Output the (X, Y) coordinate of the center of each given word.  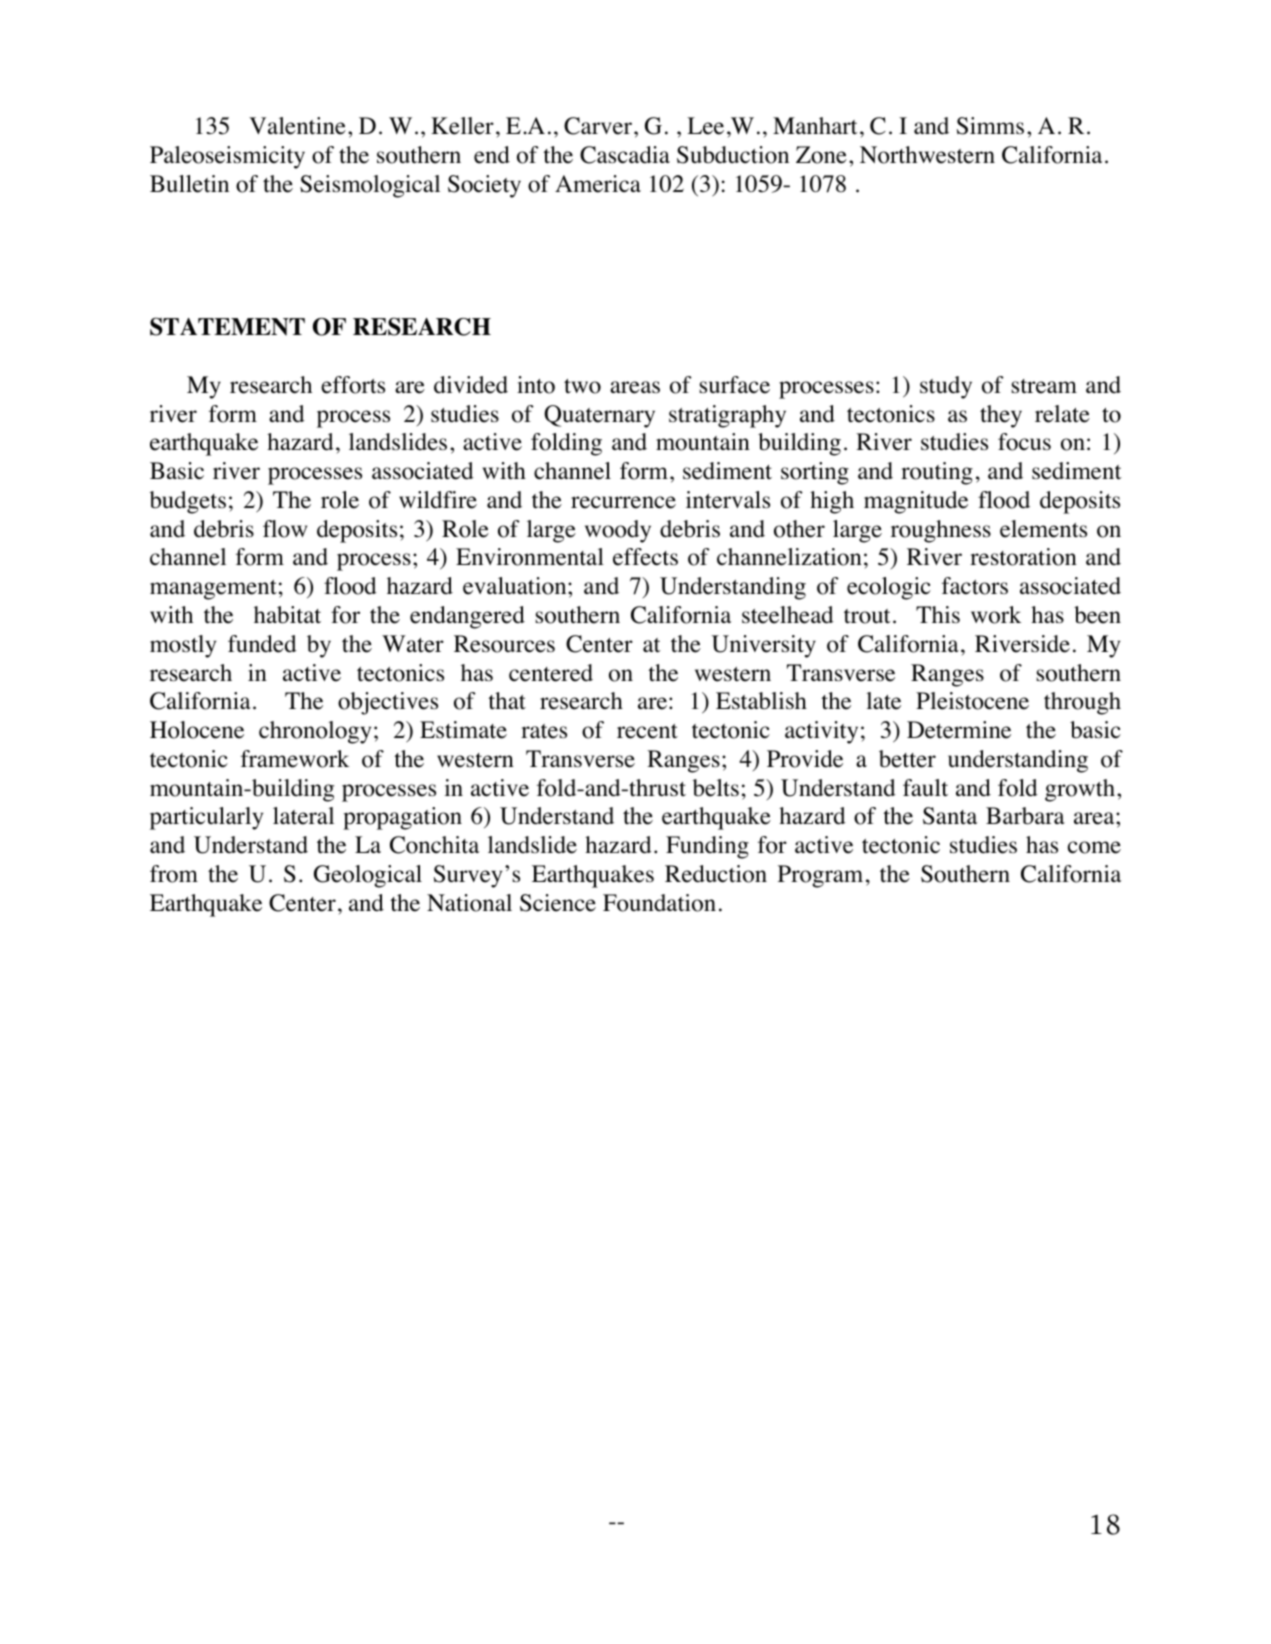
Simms (990, 126)
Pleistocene (972, 701)
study (946, 387)
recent (647, 731)
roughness (941, 531)
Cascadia (625, 155)
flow (285, 529)
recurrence (623, 502)
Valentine (297, 126)
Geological (368, 876)
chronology (315, 732)
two (582, 386)
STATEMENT (227, 326)
